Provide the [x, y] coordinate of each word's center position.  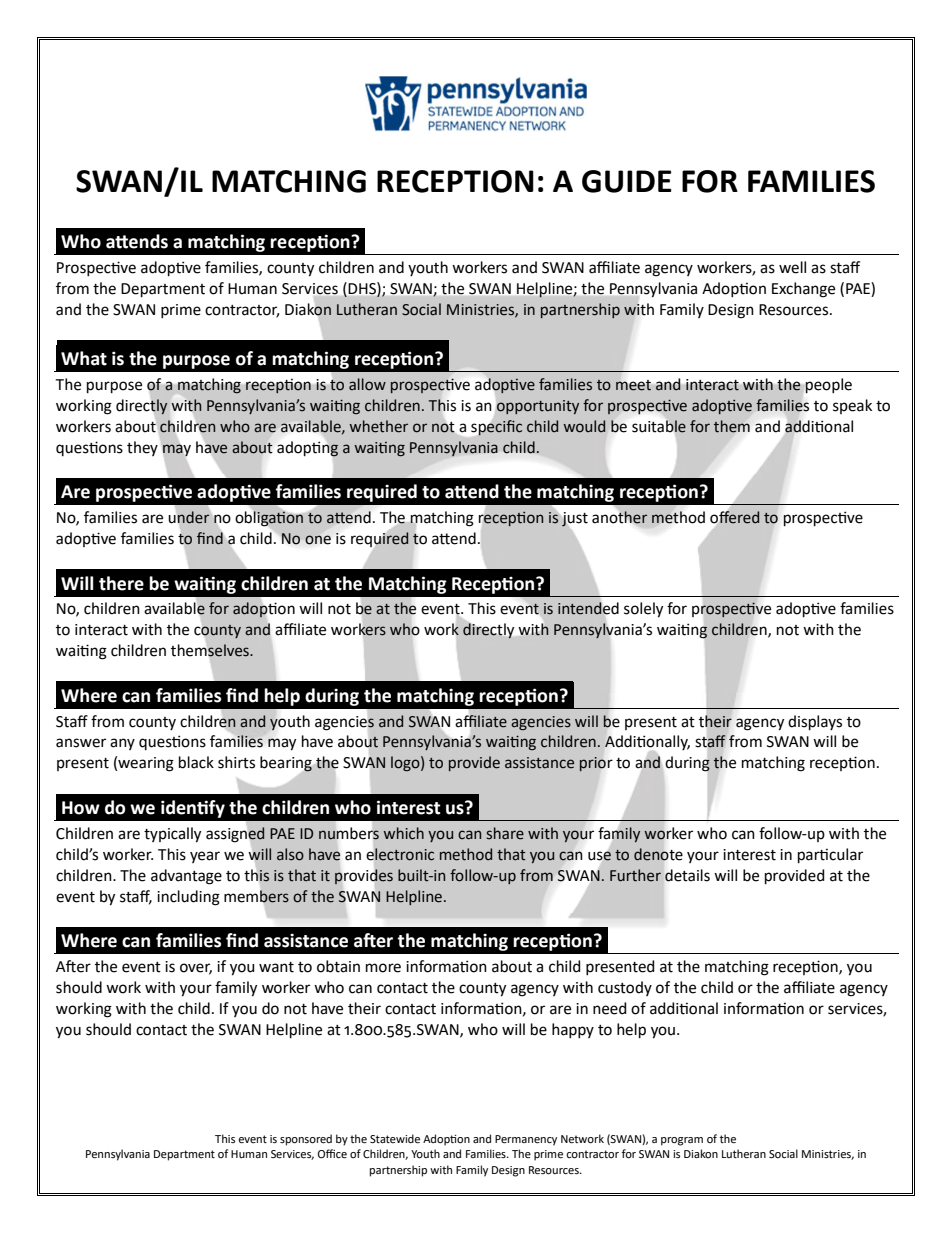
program [682, 1141]
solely [643, 610]
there [121, 583]
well [792, 267]
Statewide [395, 1139]
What [84, 358]
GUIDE [627, 181]
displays [815, 722]
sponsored [306, 1140]
